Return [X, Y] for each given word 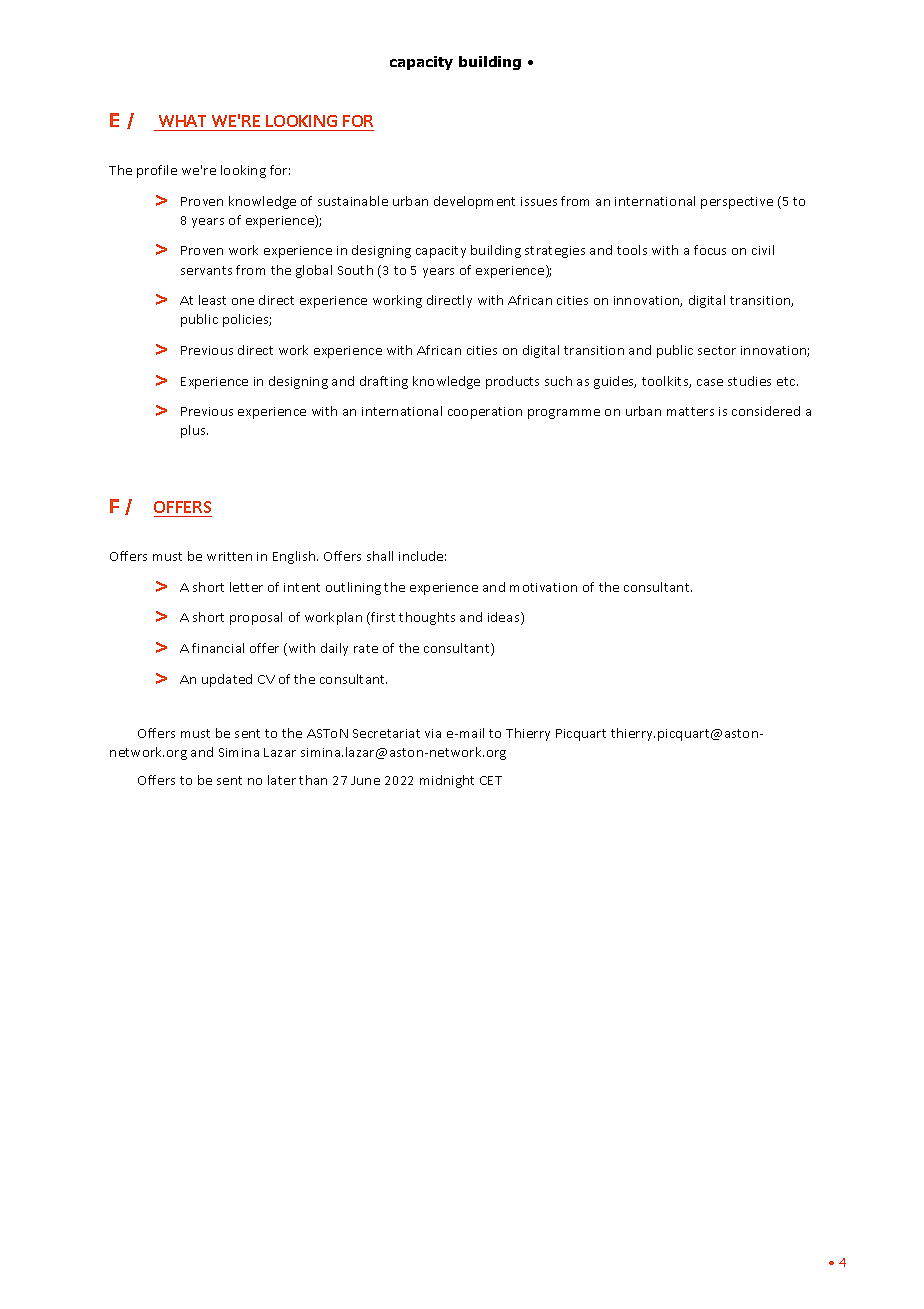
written [229, 556]
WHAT [182, 121]
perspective [737, 203]
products [512, 382]
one [243, 301]
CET [491, 780]
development [474, 202]
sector [717, 350]
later [282, 780]
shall [380, 556]
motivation [543, 587]
